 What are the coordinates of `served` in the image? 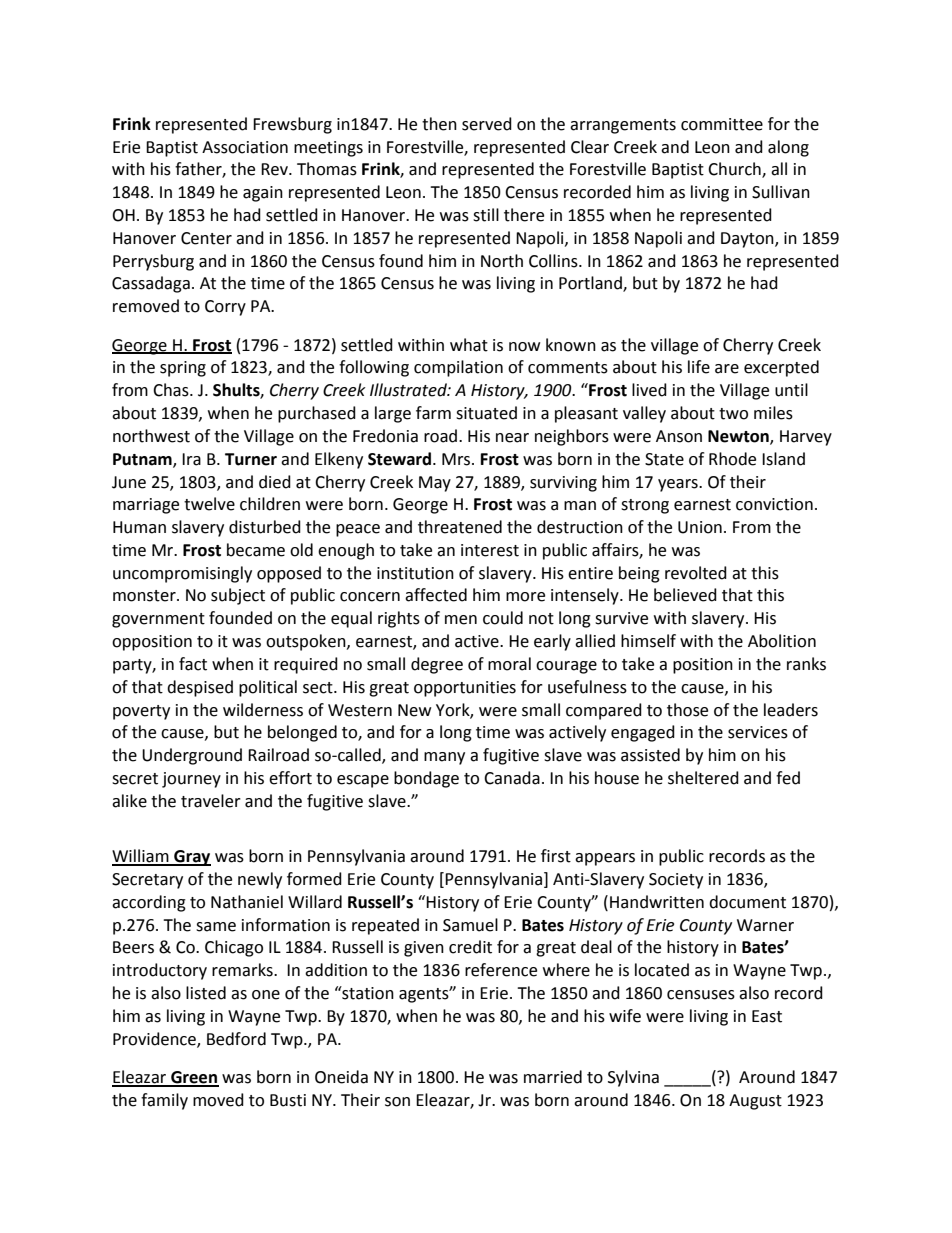 It's located at (487, 124).
